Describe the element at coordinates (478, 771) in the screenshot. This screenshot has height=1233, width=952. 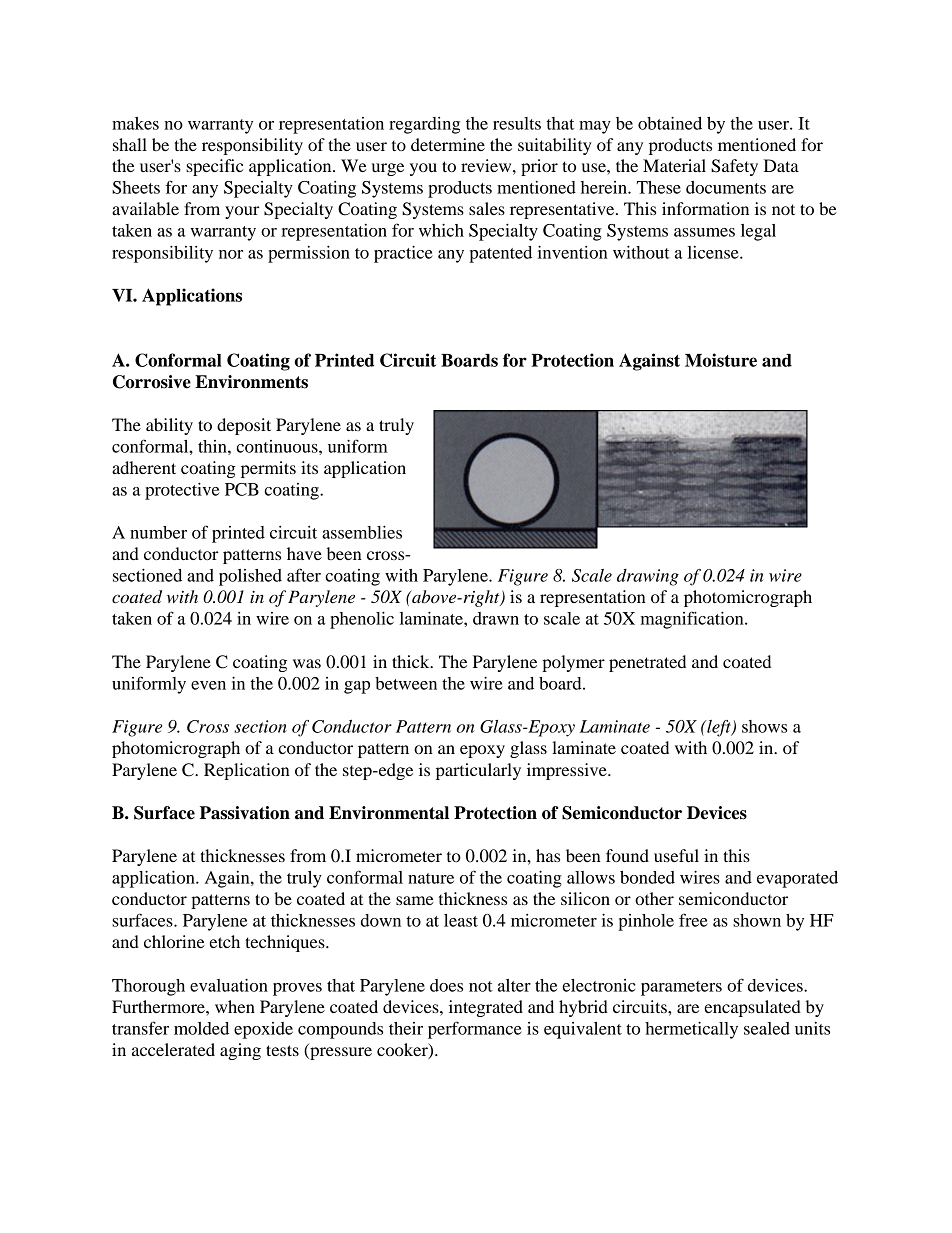
I see `particularly` at that location.
